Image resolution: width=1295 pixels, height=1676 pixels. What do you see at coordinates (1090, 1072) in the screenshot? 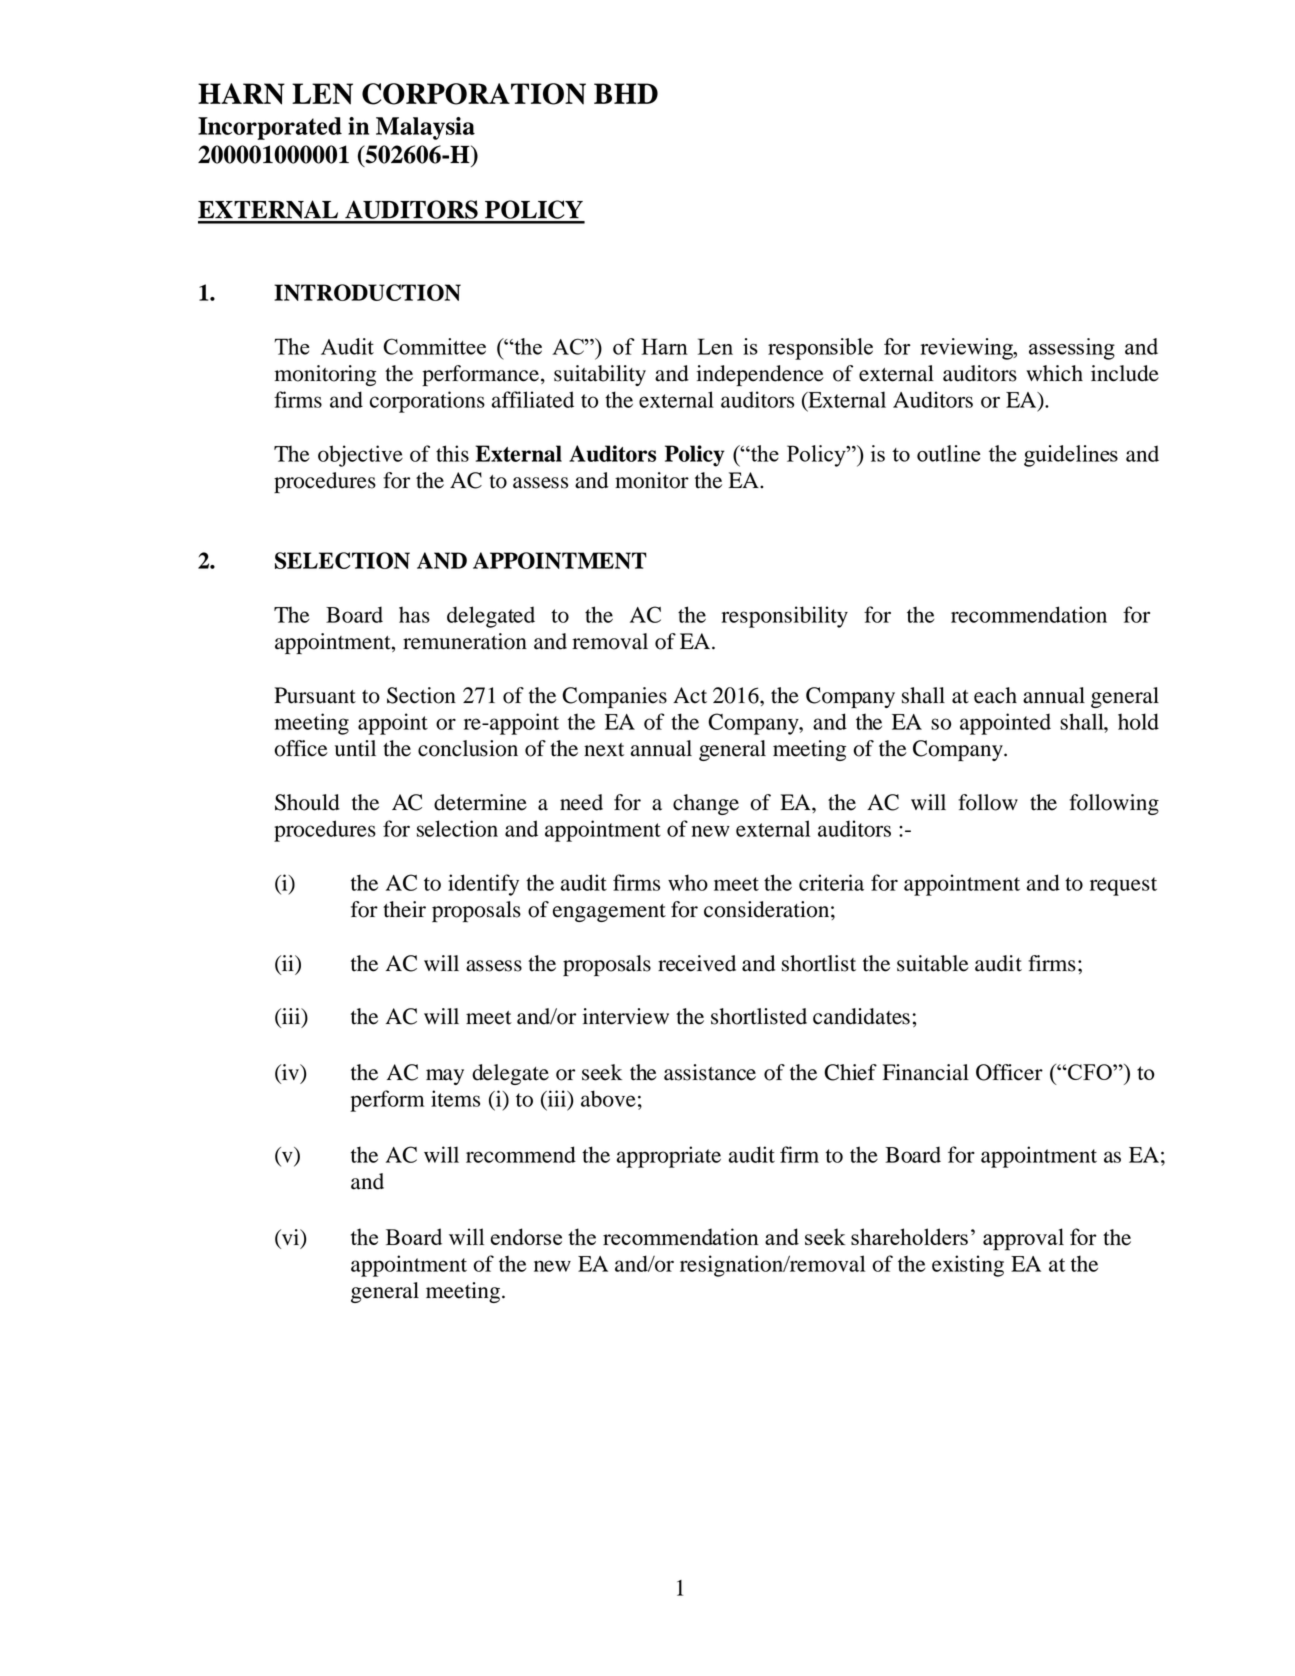
I see `CFO` at bounding box center [1090, 1072].
